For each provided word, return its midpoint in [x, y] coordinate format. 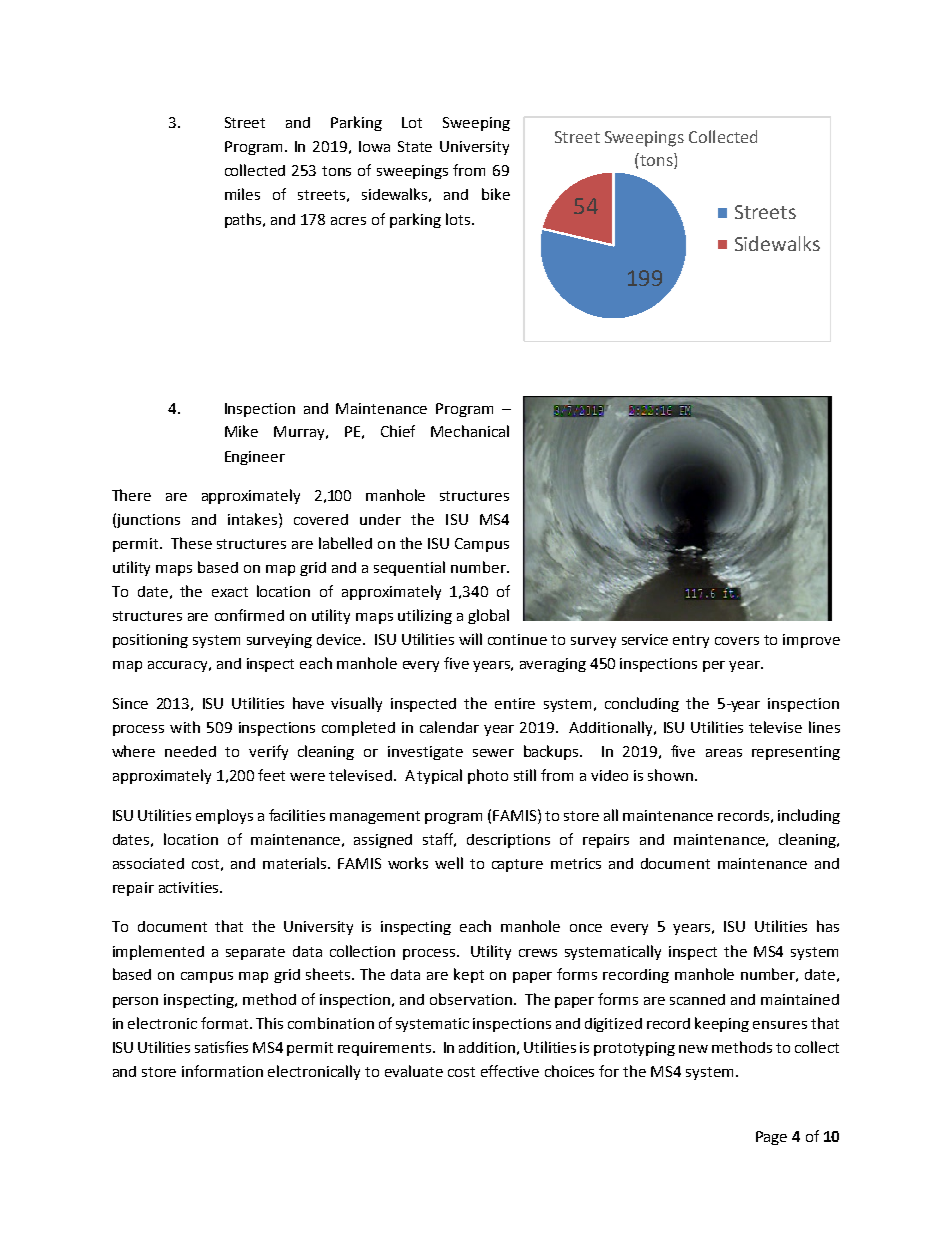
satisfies [221, 1047]
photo [488, 776]
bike [496, 194]
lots [458, 219]
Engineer [255, 458]
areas [724, 753]
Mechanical [470, 431]
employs [224, 816]
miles [242, 194]
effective [510, 1071]
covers [737, 641]
